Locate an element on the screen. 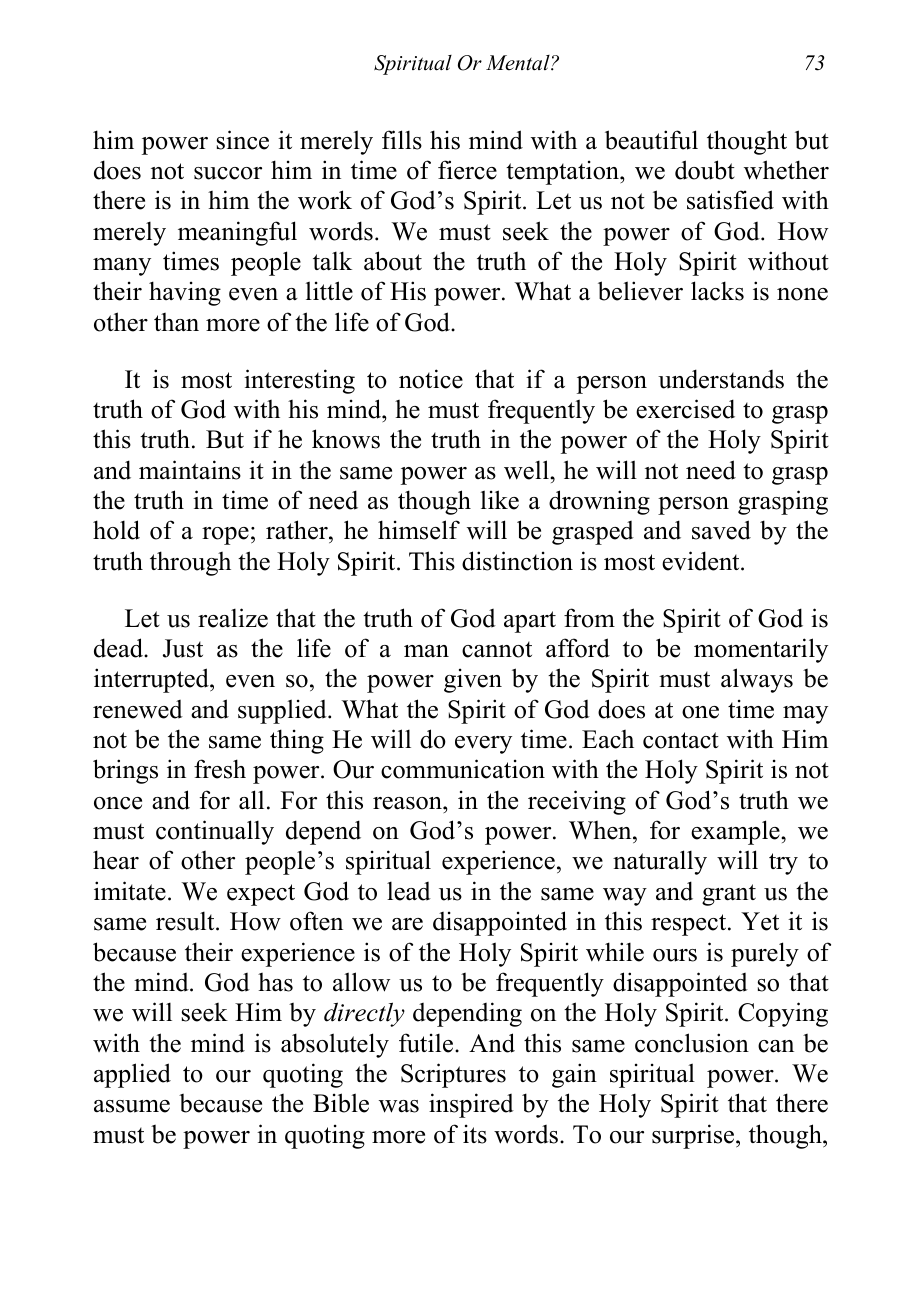 Image resolution: width=922 pixels, height=1316 pixels. communication is located at coordinates (463, 769).
